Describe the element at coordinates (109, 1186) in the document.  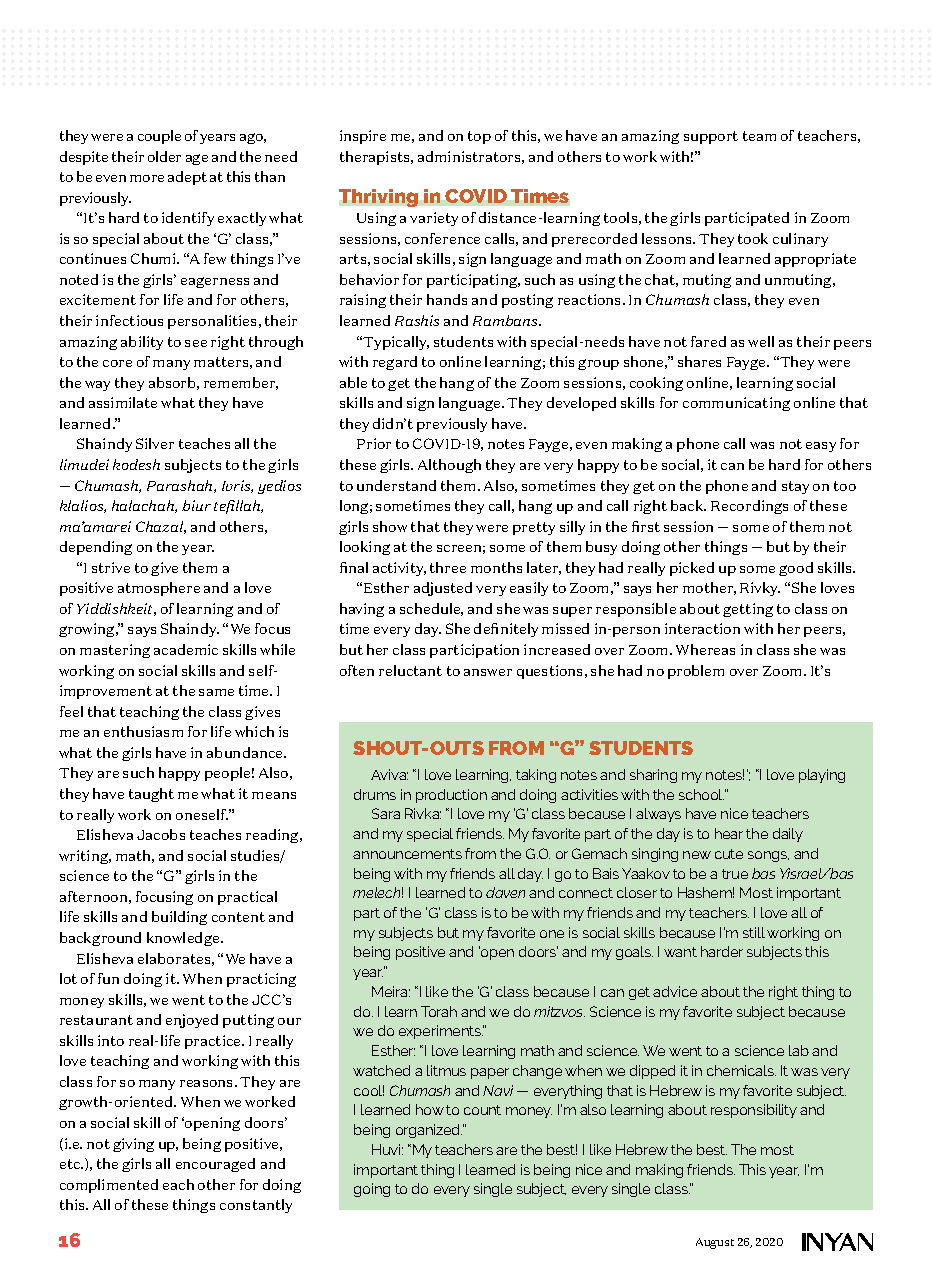
I see `complimented` at that location.
